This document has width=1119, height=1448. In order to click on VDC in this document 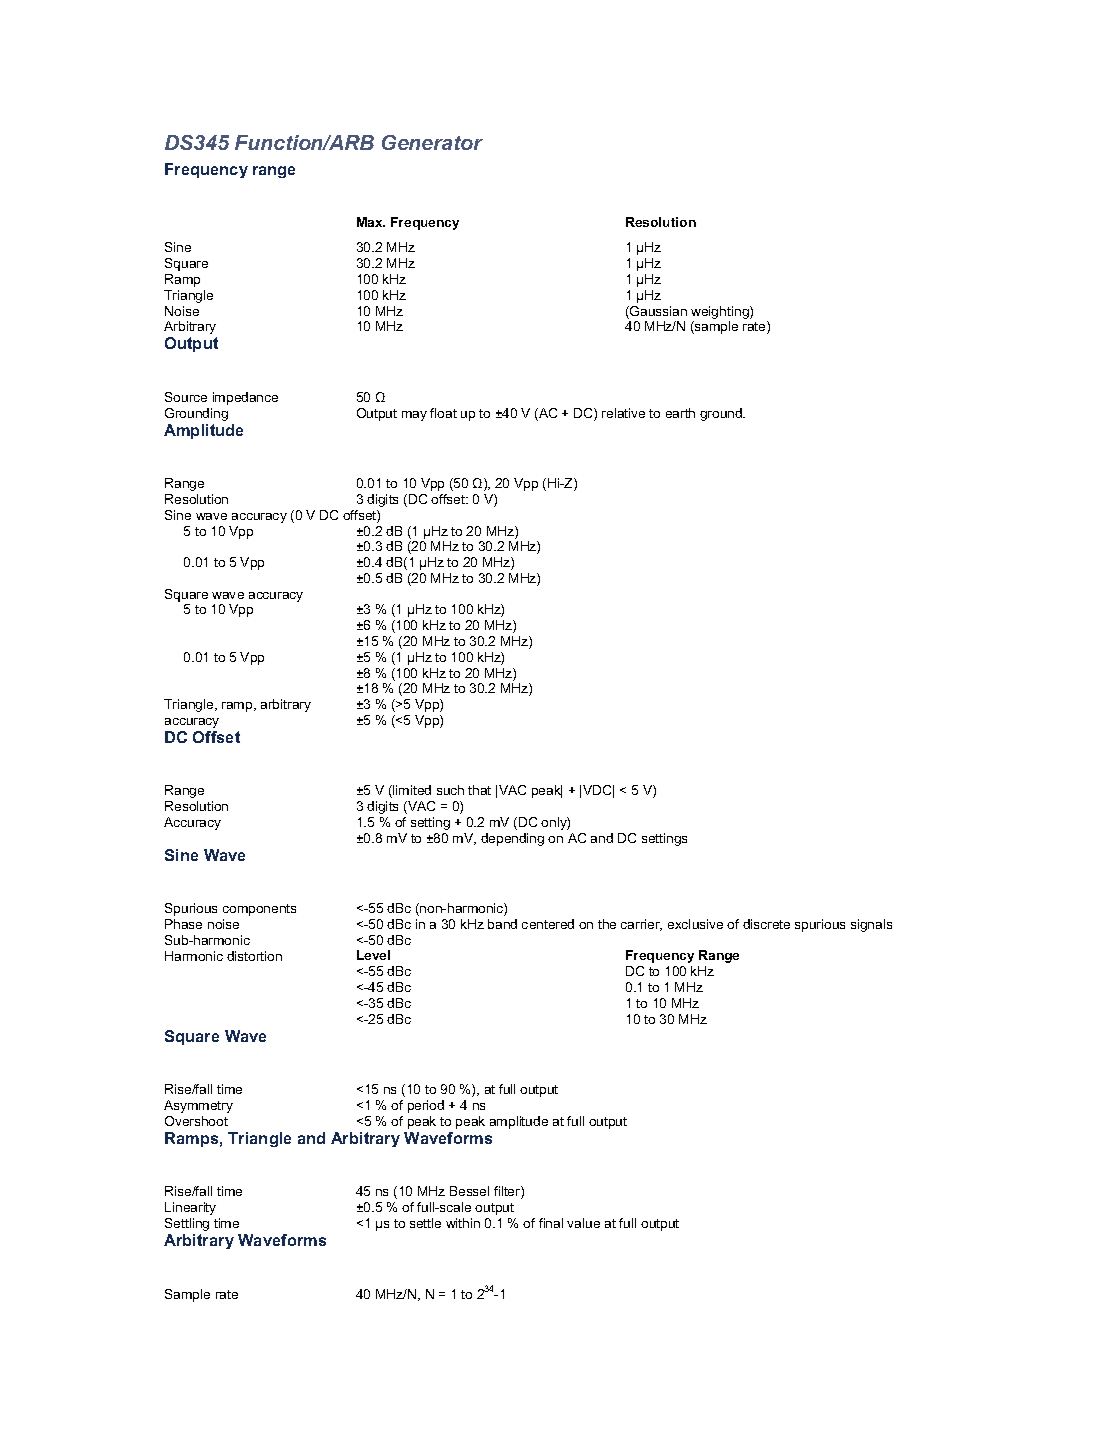, I will do `click(598, 791)`.
